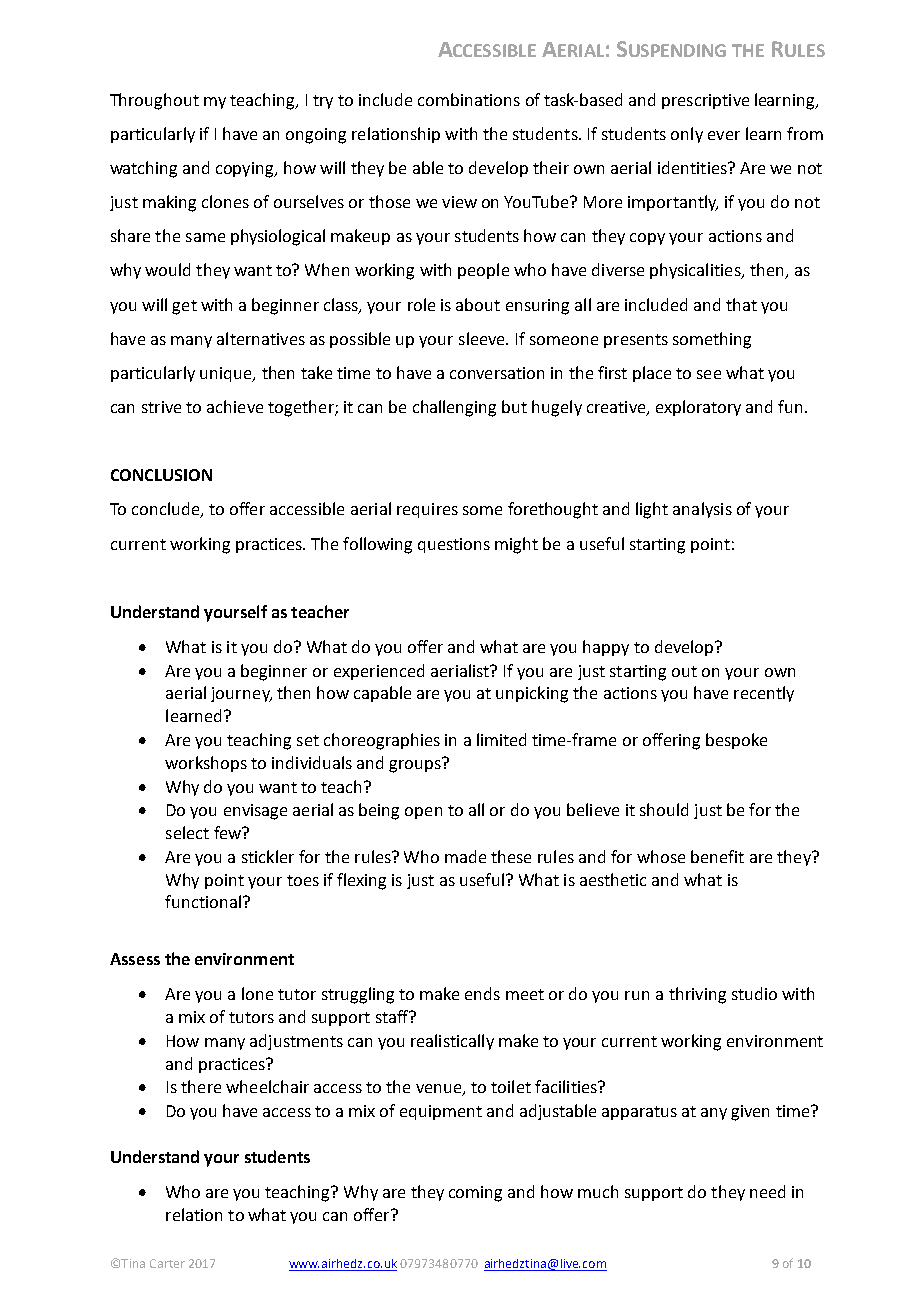  I want to click on limited, so click(501, 739).
